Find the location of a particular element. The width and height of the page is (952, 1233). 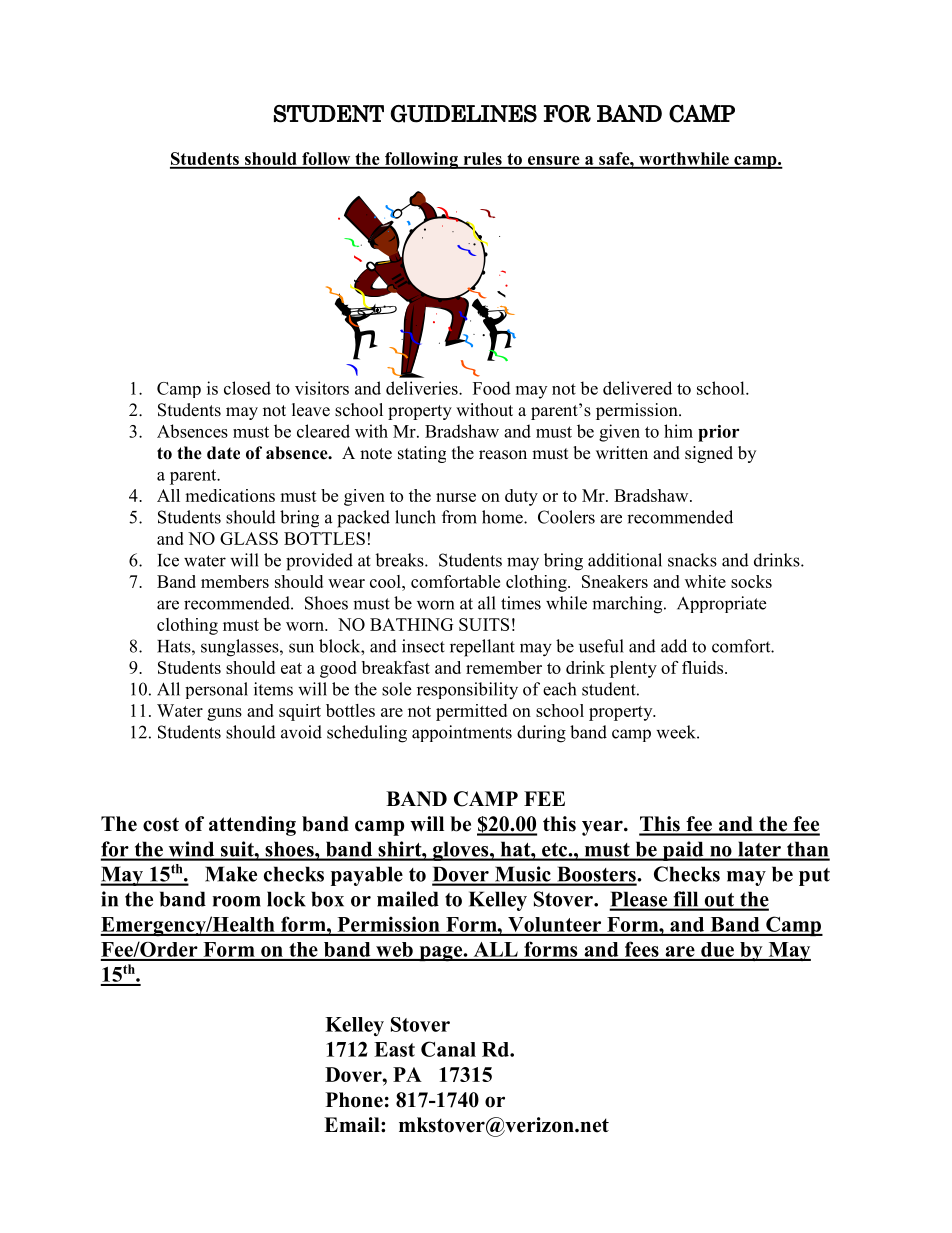

Phone is located at coordinates (354, 1100).
